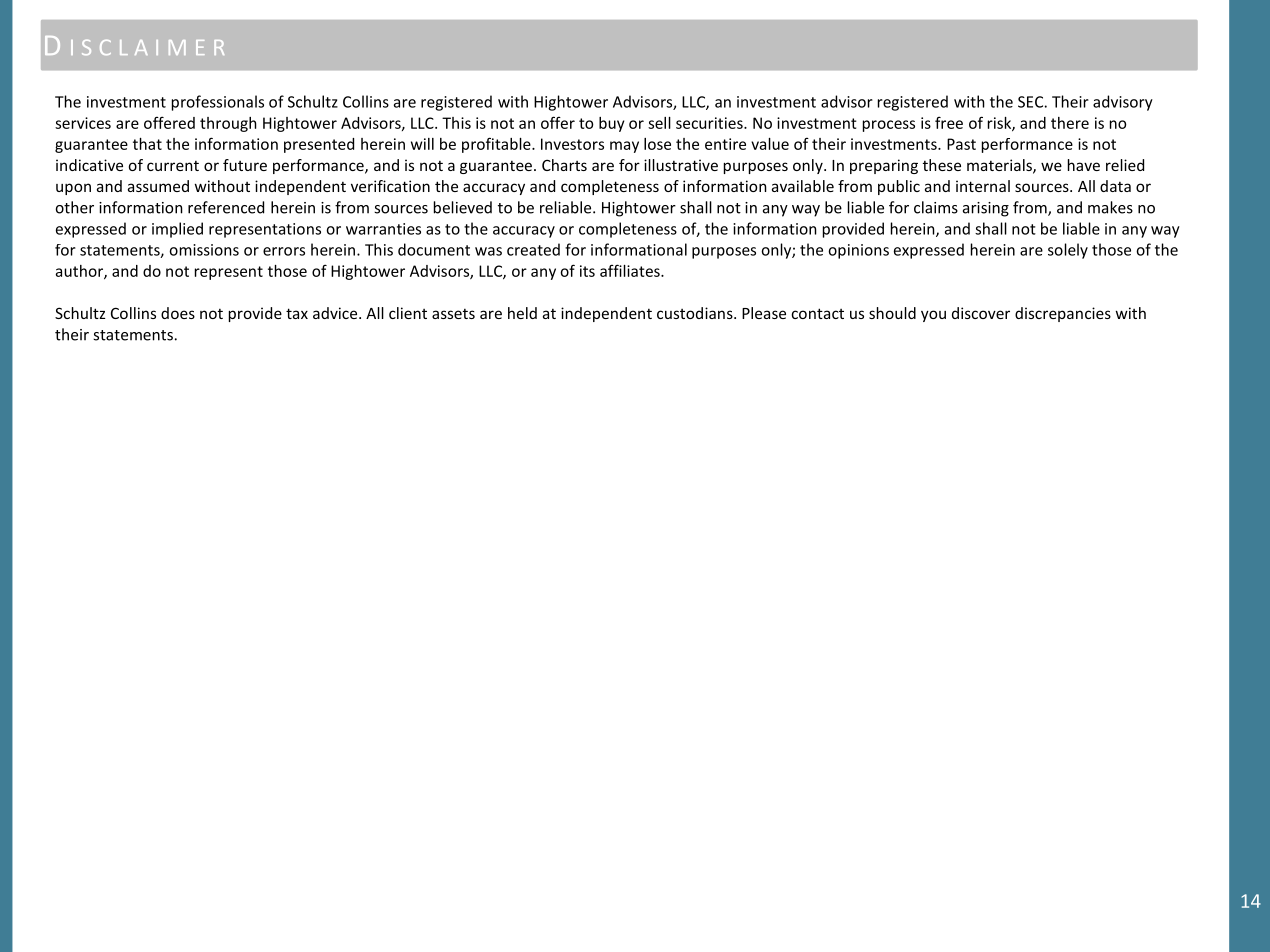 The image size is (1270, 952). Describe the element at coordinates (659, 123) in the image. I see `sell` at that location.
